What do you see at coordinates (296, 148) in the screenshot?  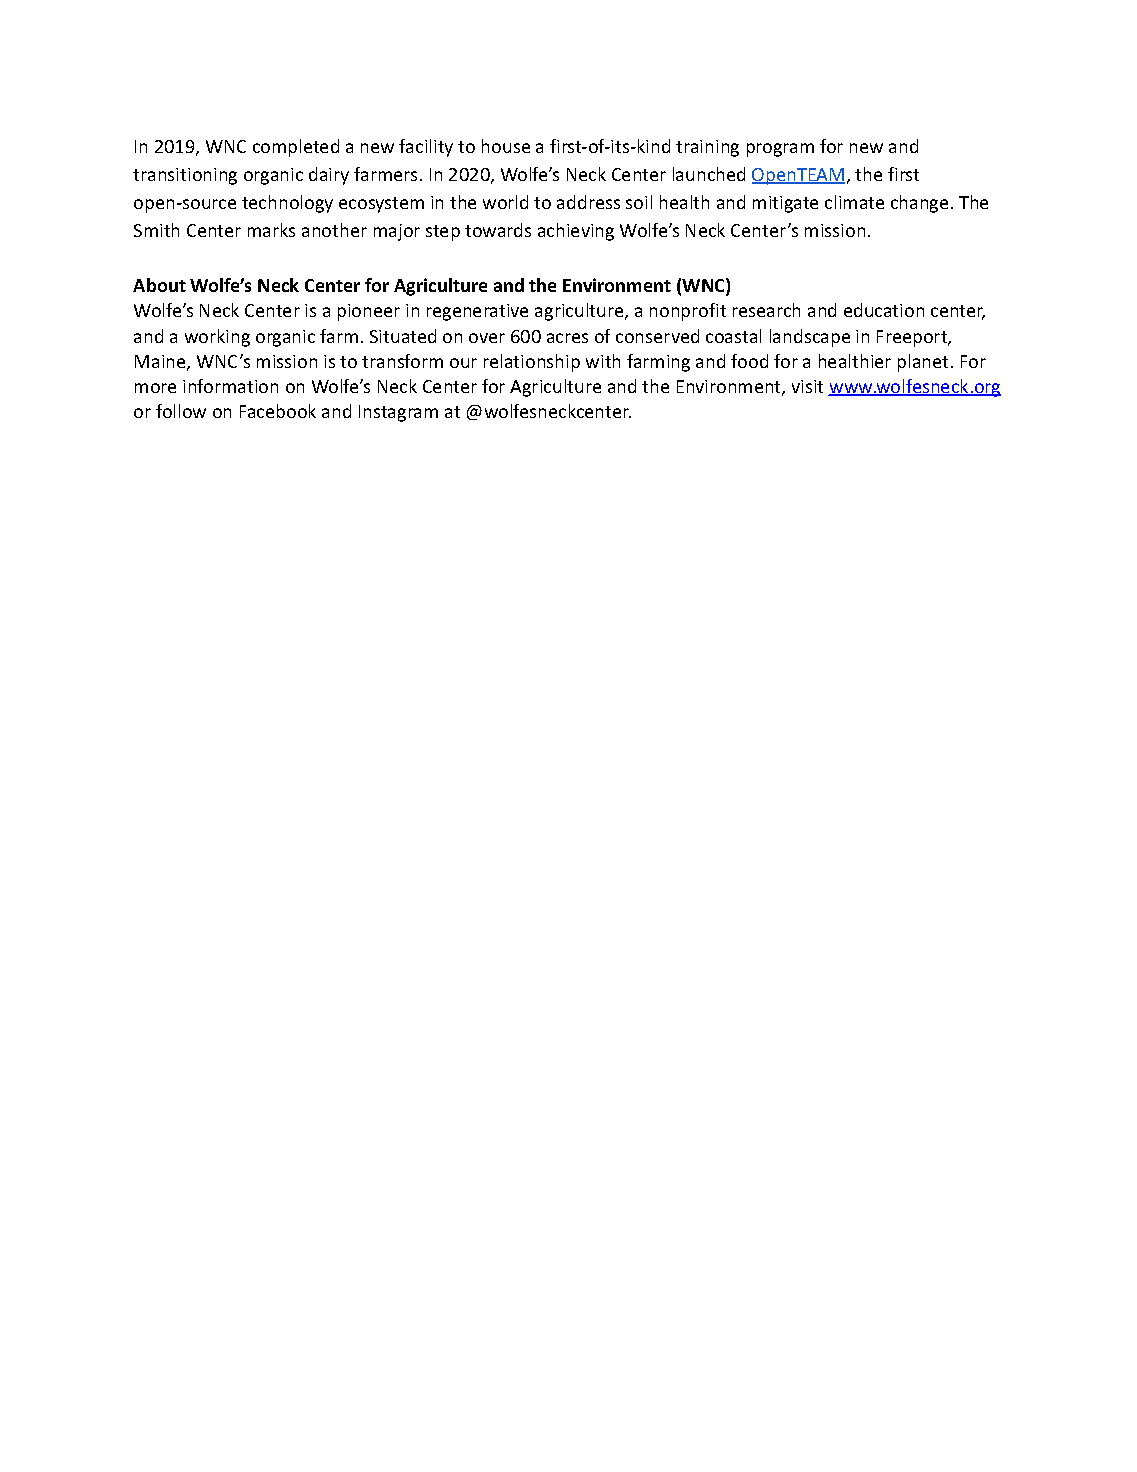 I see `completed` at bounding box center [296, 148].
